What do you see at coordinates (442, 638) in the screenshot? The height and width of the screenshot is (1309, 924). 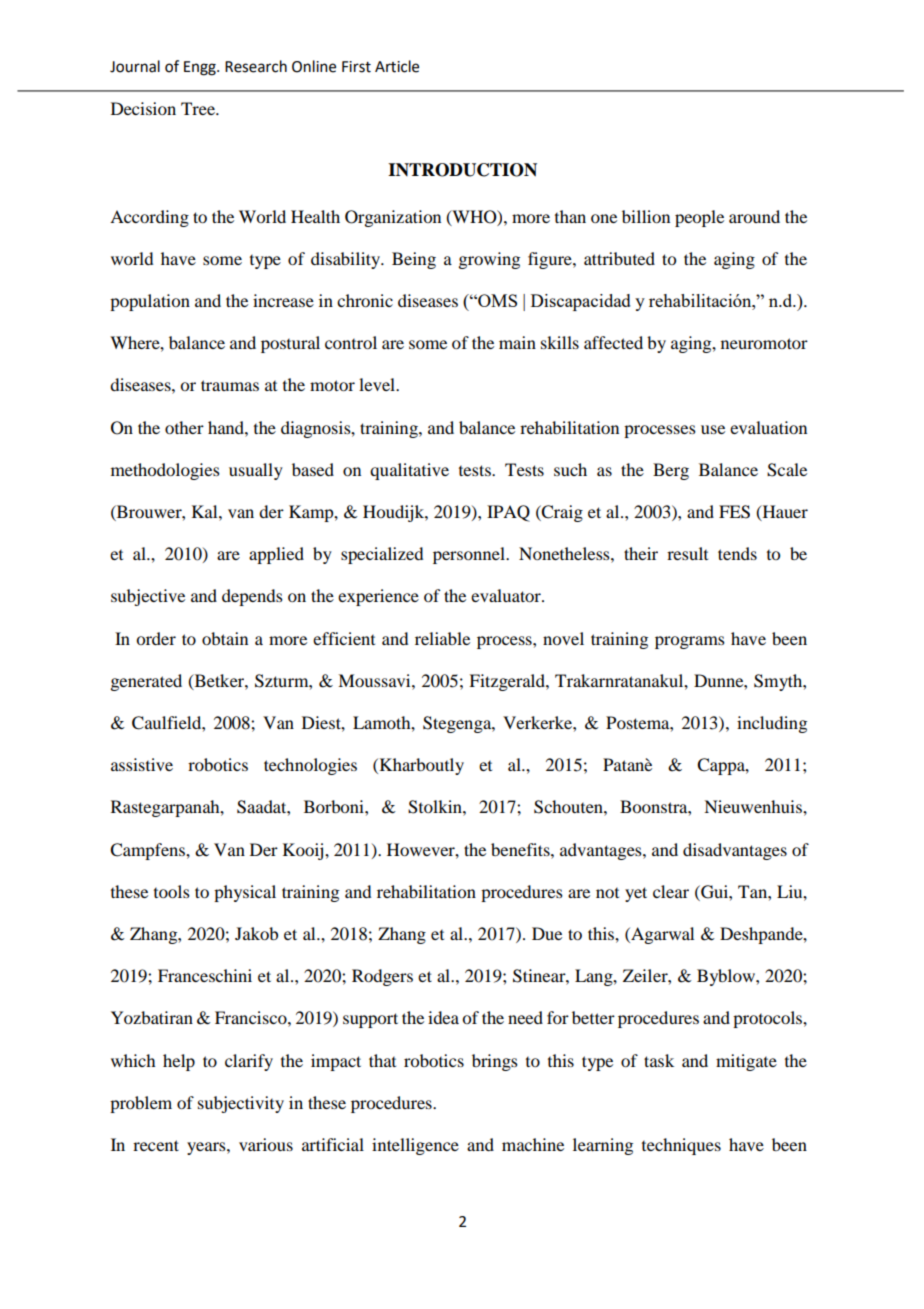 I see `reliable` at bounding box center [442, 638].
